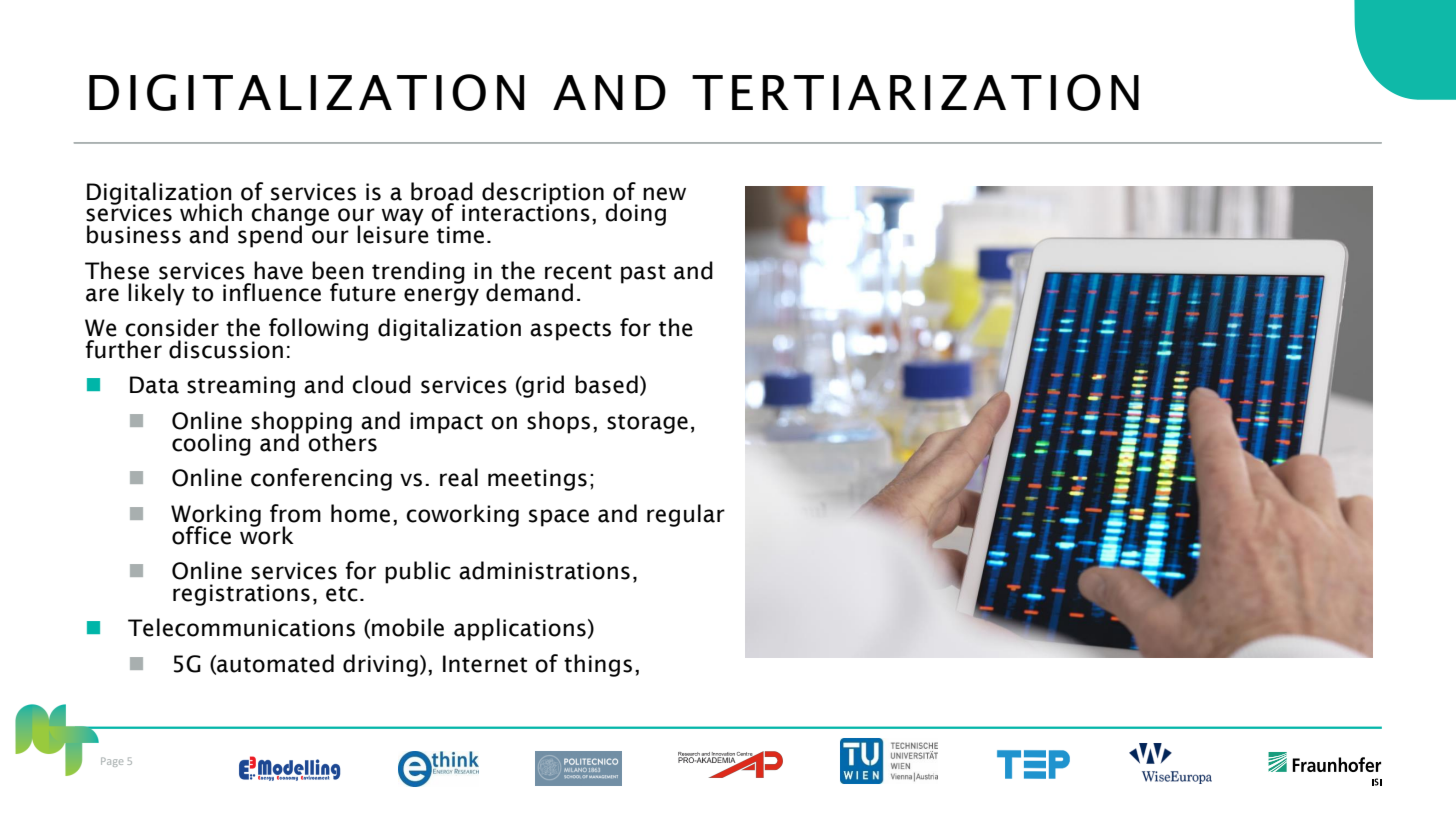 The width and height of the screenshot is (1456, 819). I want to click on meetings, so click(537, 480).
